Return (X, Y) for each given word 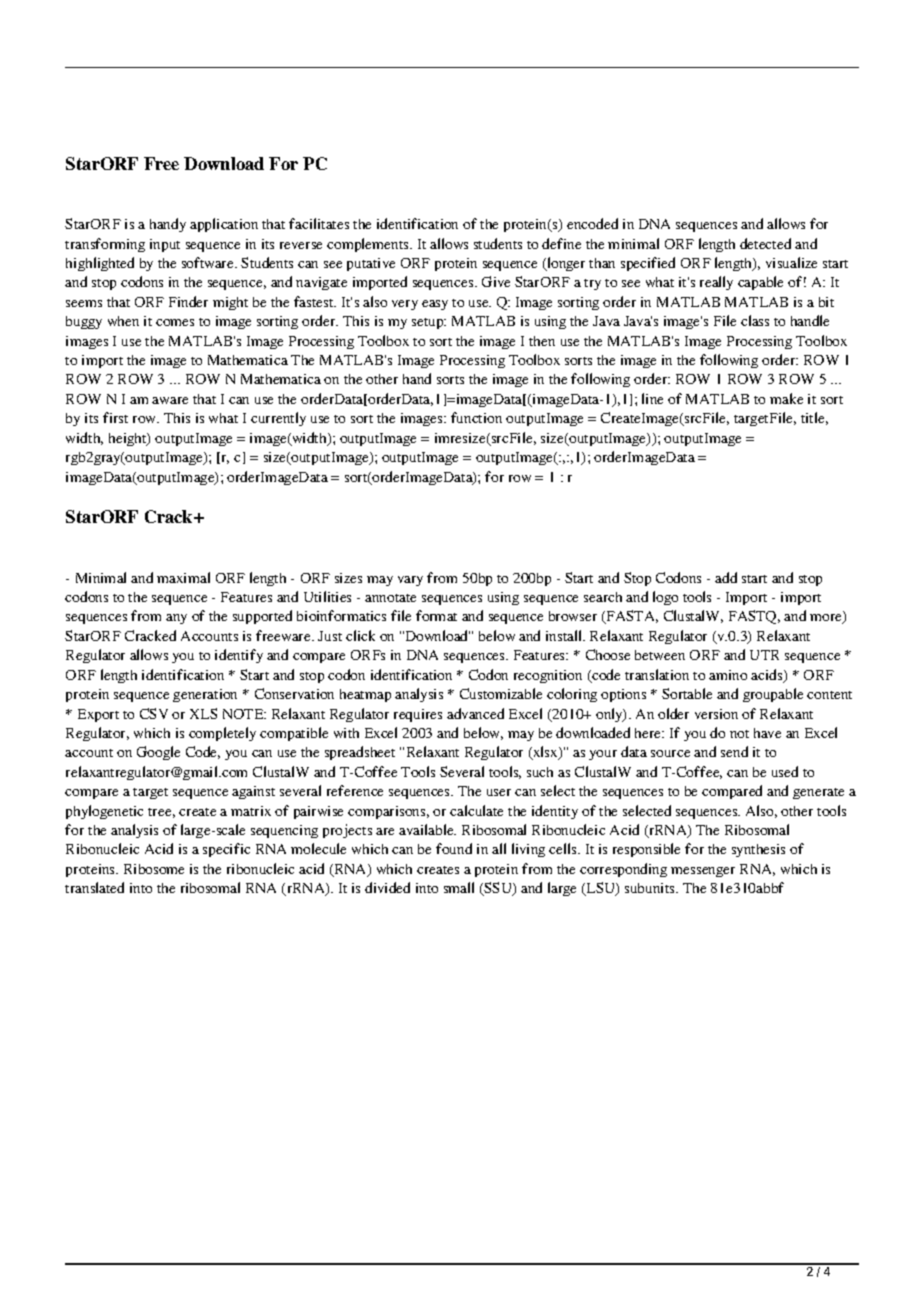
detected (765, 243)
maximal (183, 577)
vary (410, 581)
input (165, 245)
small (459, 887)
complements (369, 245)
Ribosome (154, 869)
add (726, 577)
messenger (703, 872)
